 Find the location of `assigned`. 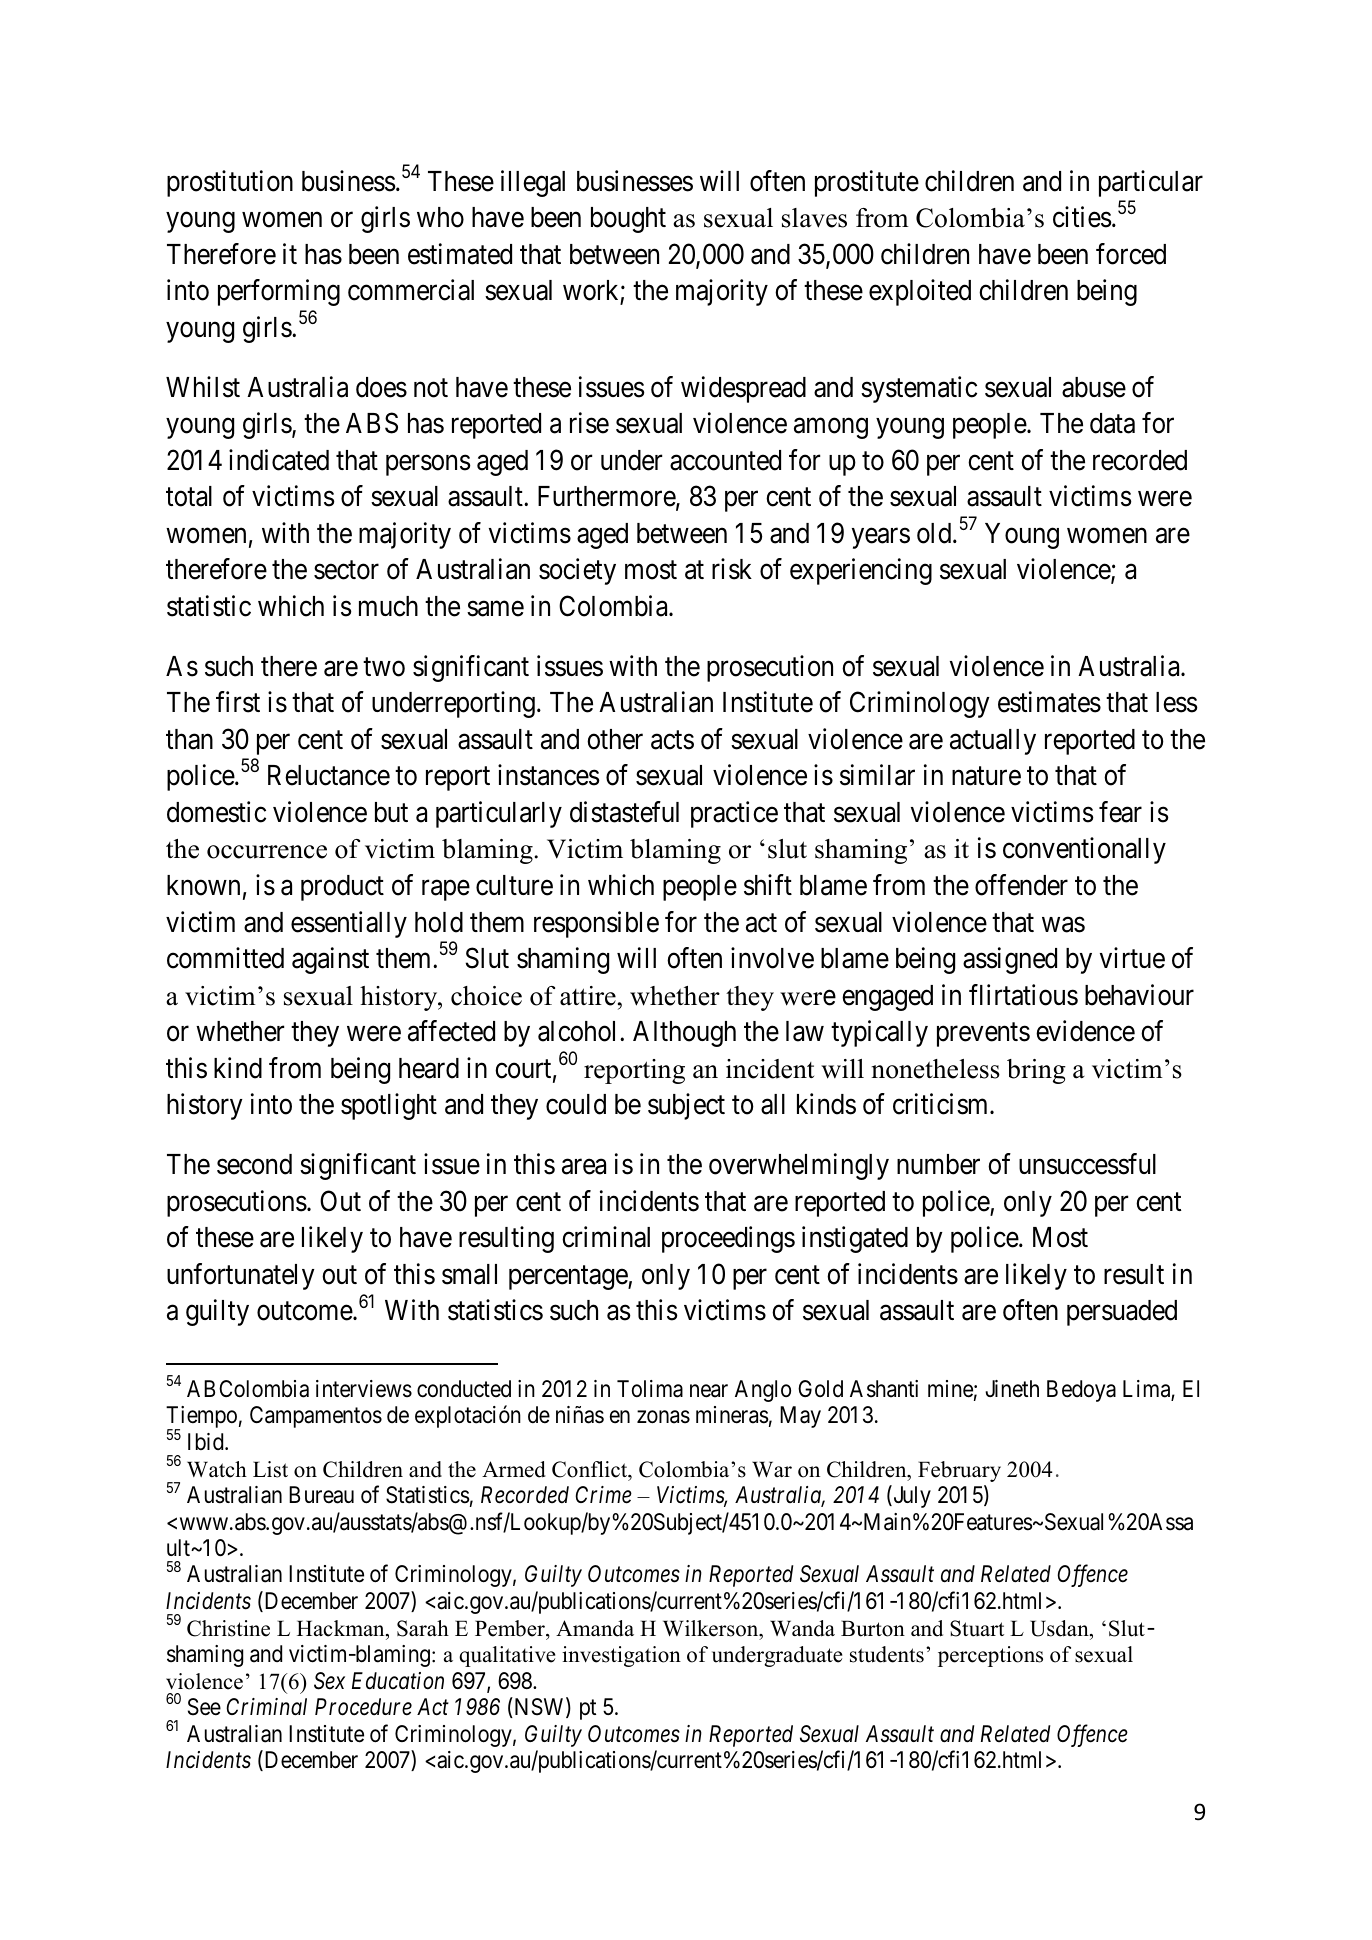

assigned is located at coordinates (1010, 960).
